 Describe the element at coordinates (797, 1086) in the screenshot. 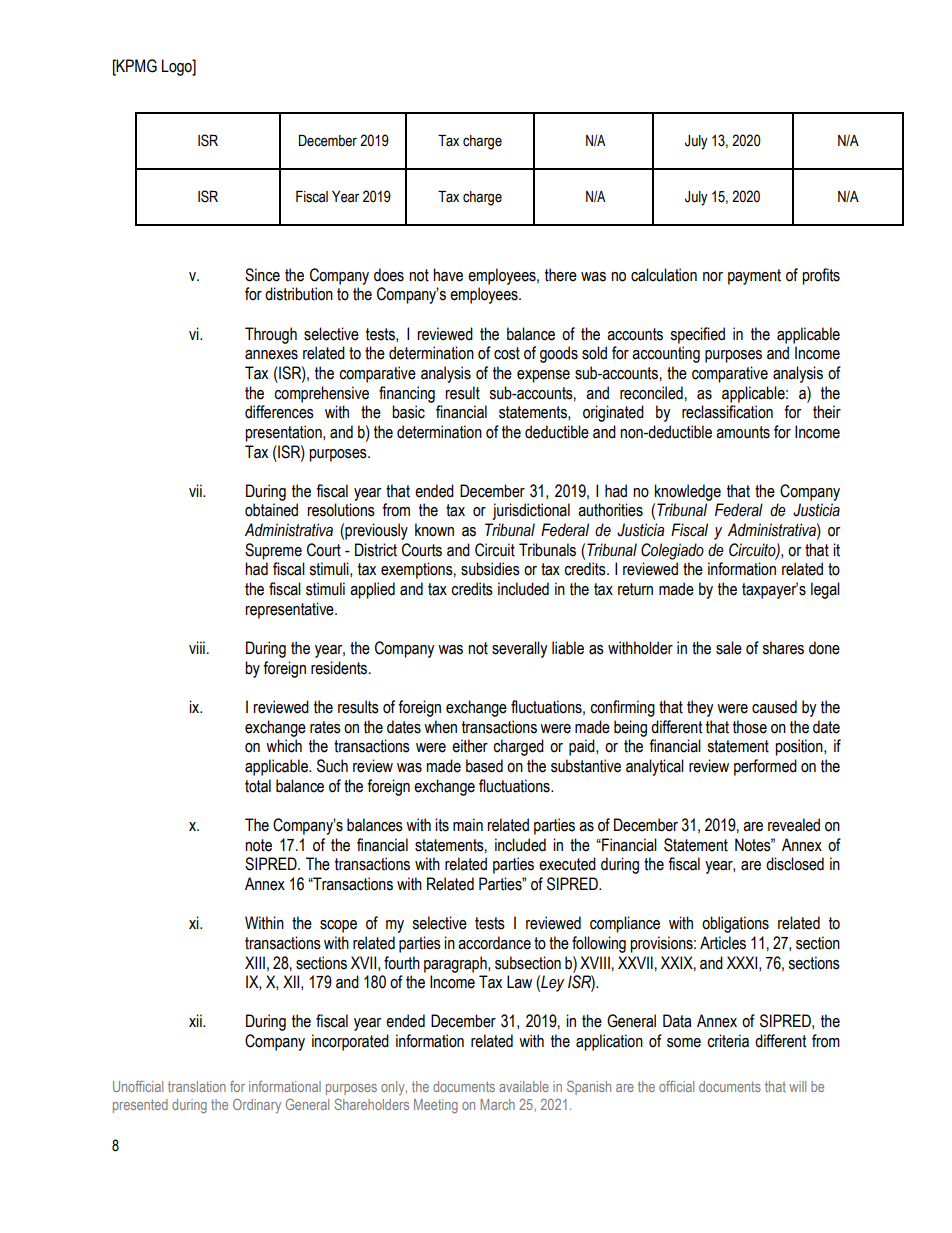

I see `will` at that location.
